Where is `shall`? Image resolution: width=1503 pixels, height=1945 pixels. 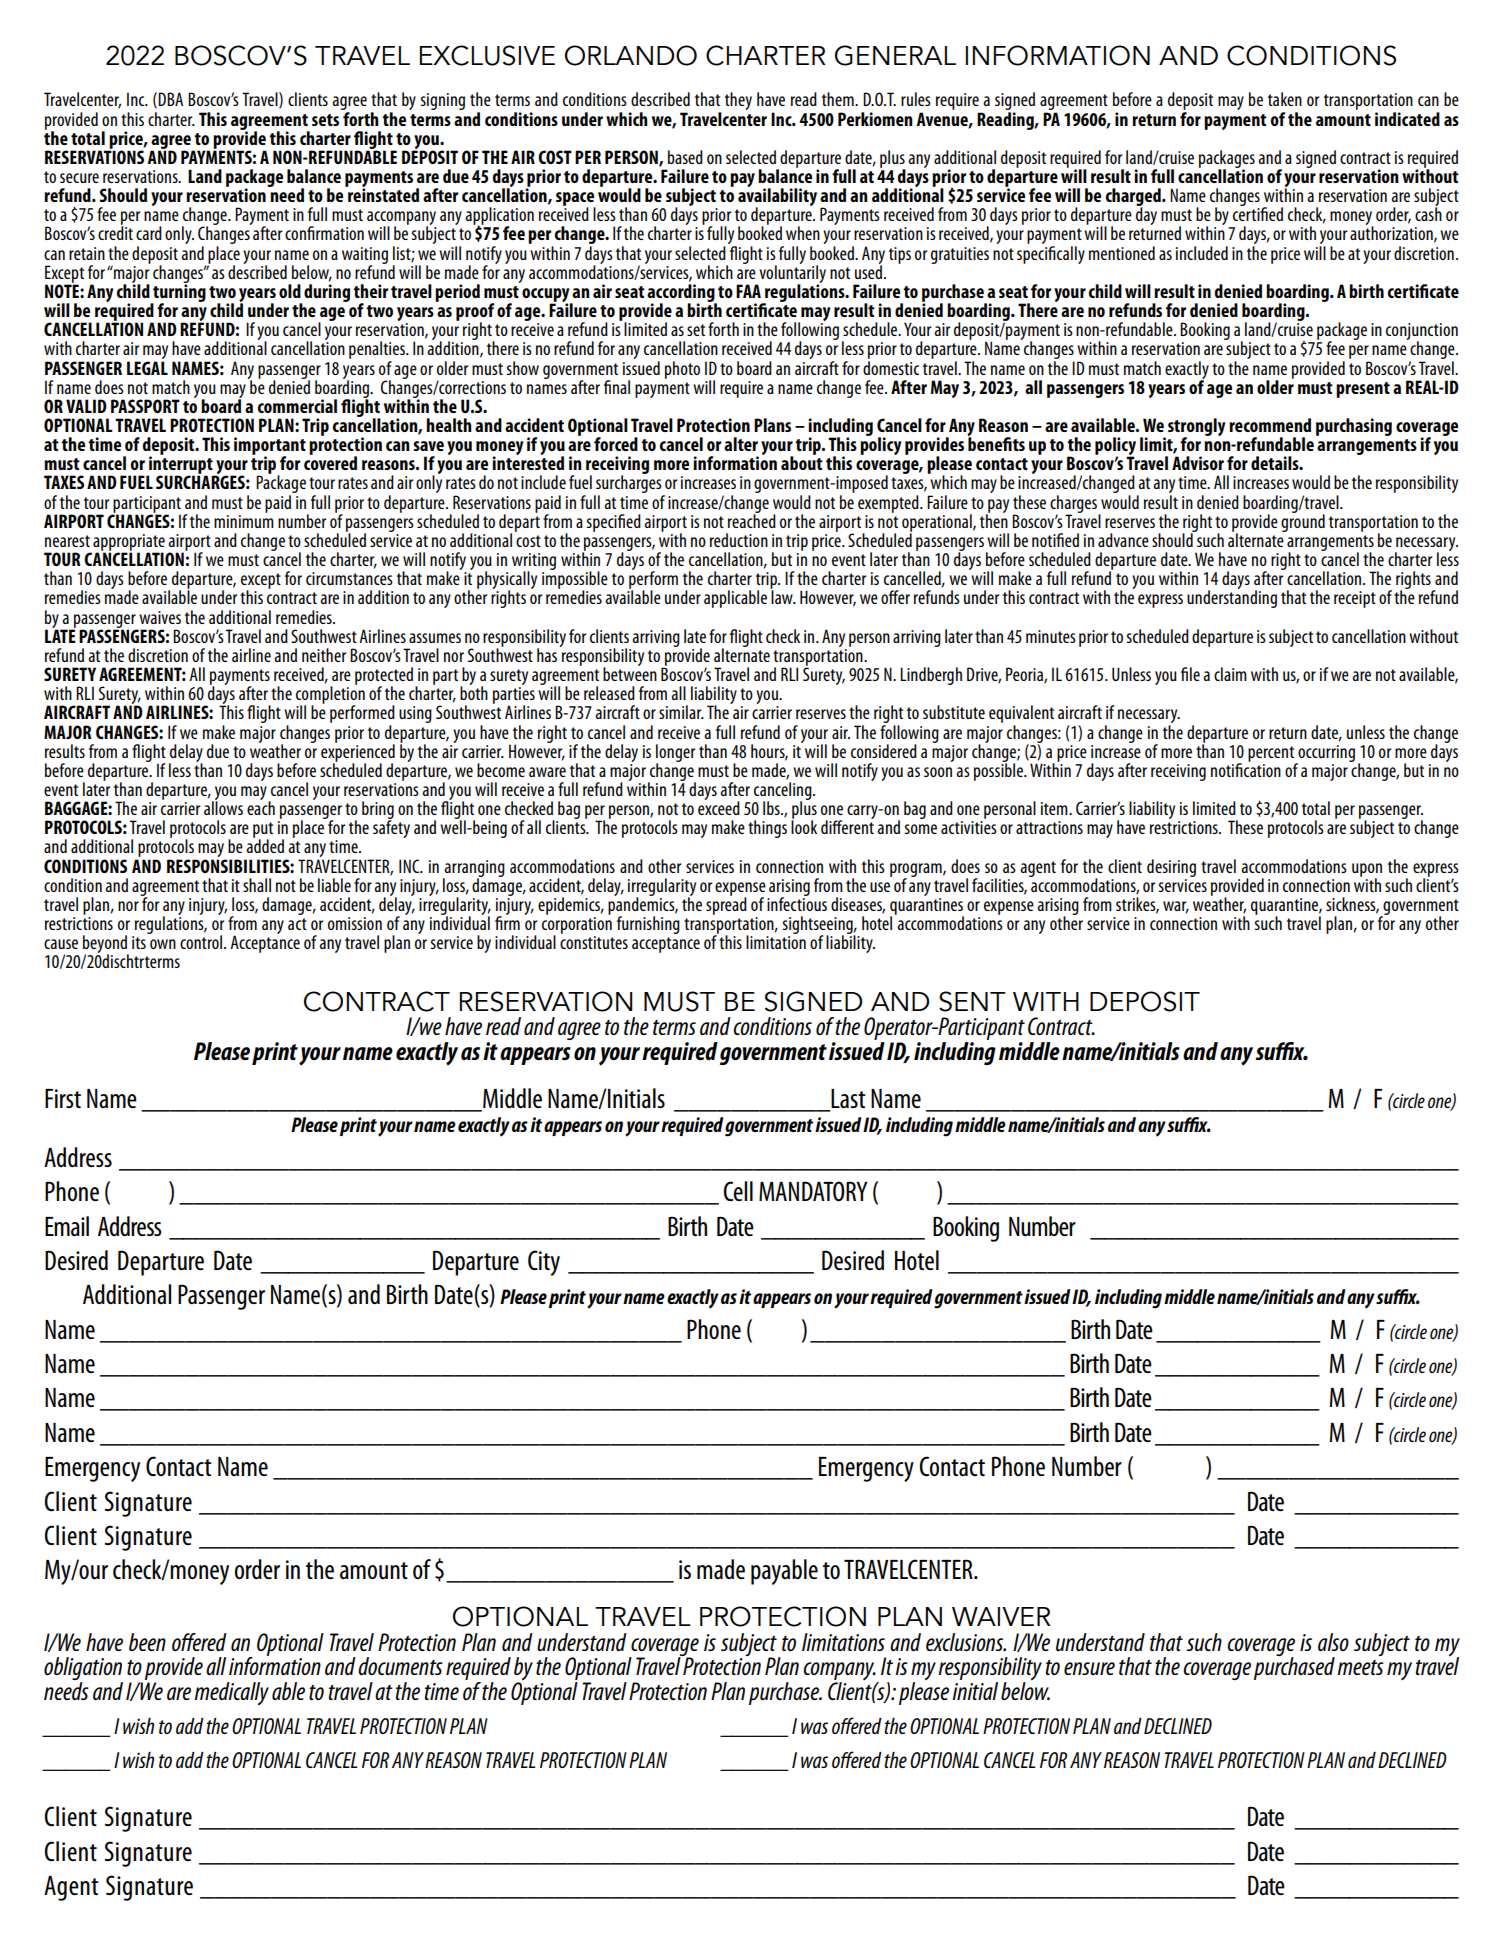
shall is located at coordinates (257, 885).
